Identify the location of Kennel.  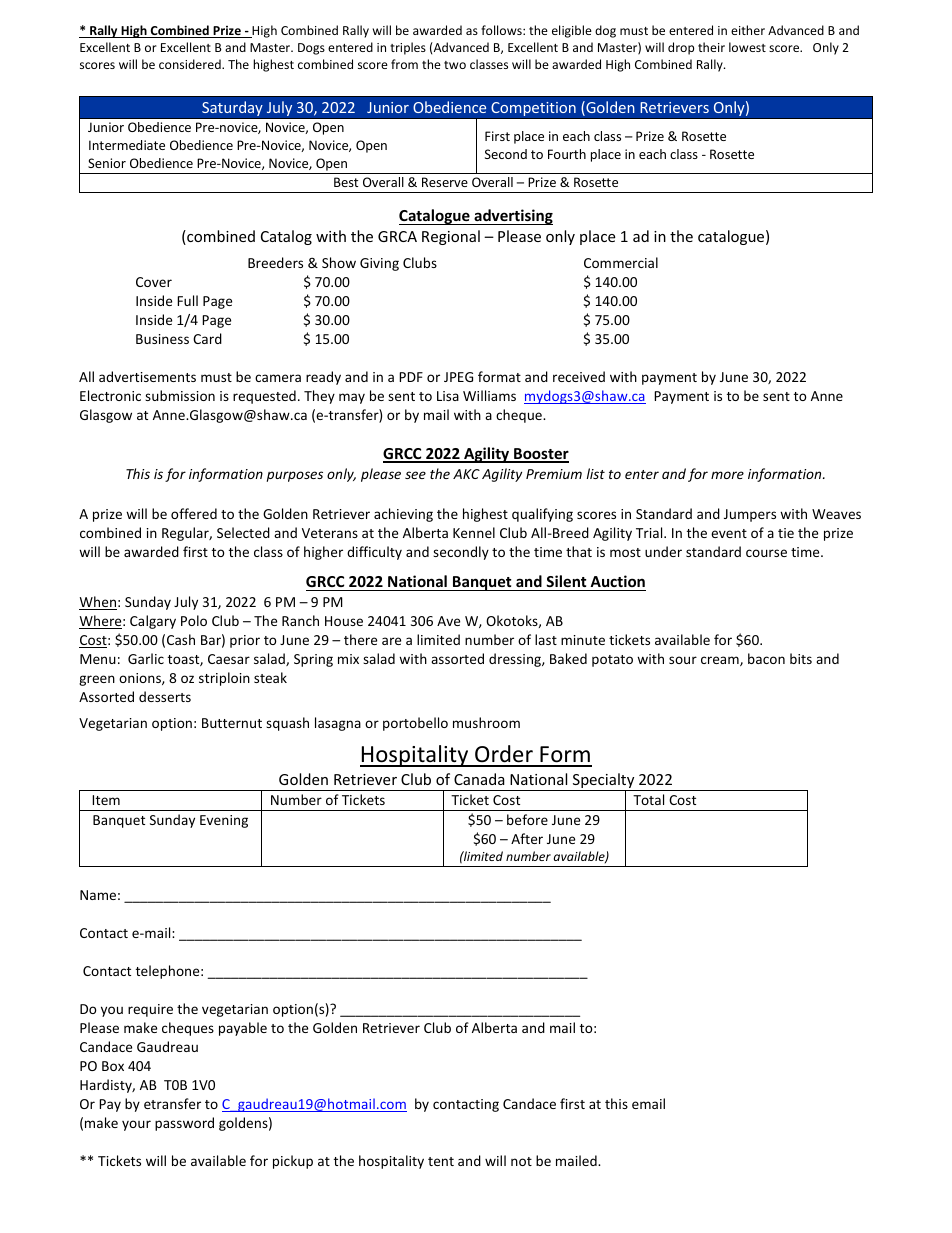
(474, 532).
